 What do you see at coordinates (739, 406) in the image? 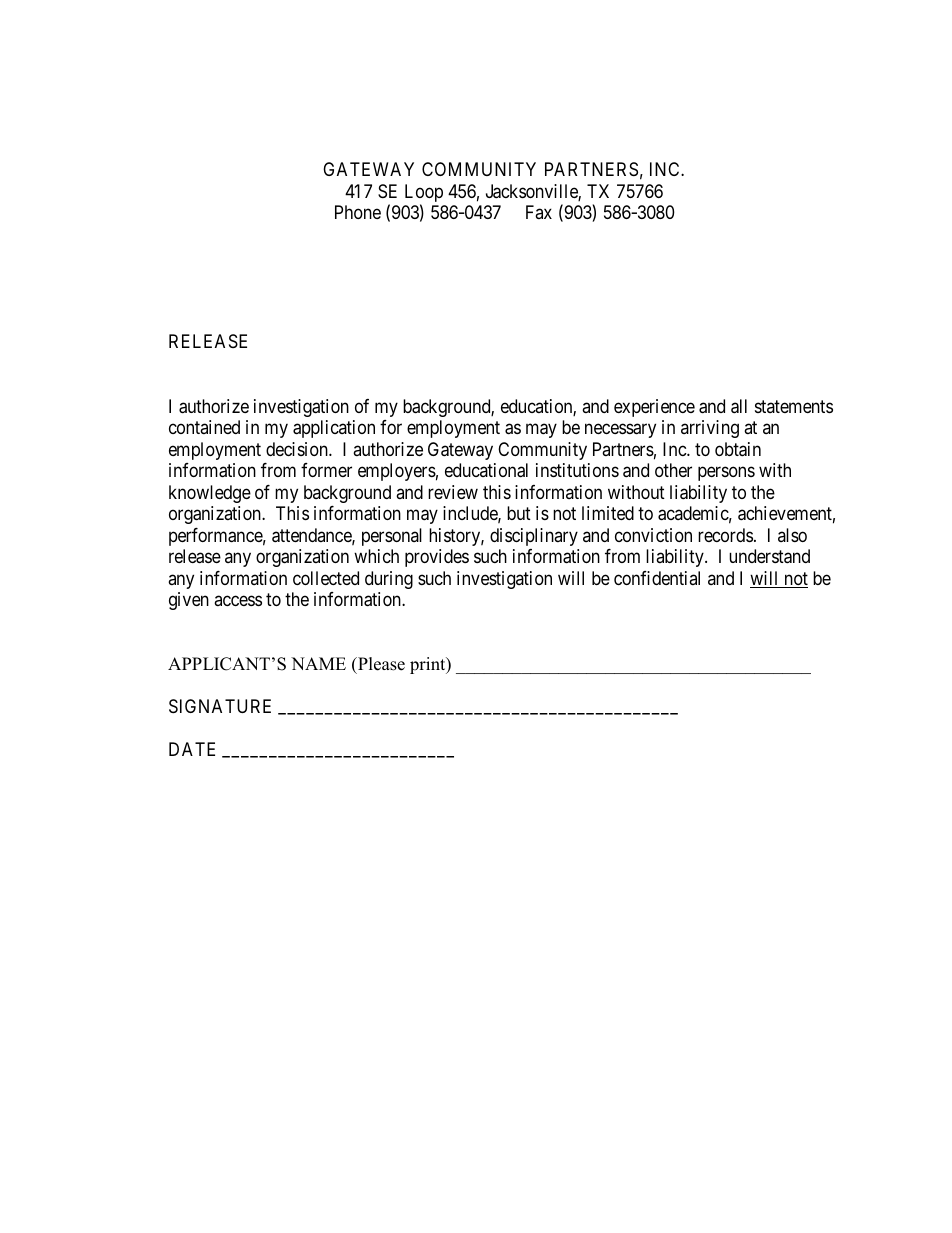
I see `all` at bounding box center [739, 406].
